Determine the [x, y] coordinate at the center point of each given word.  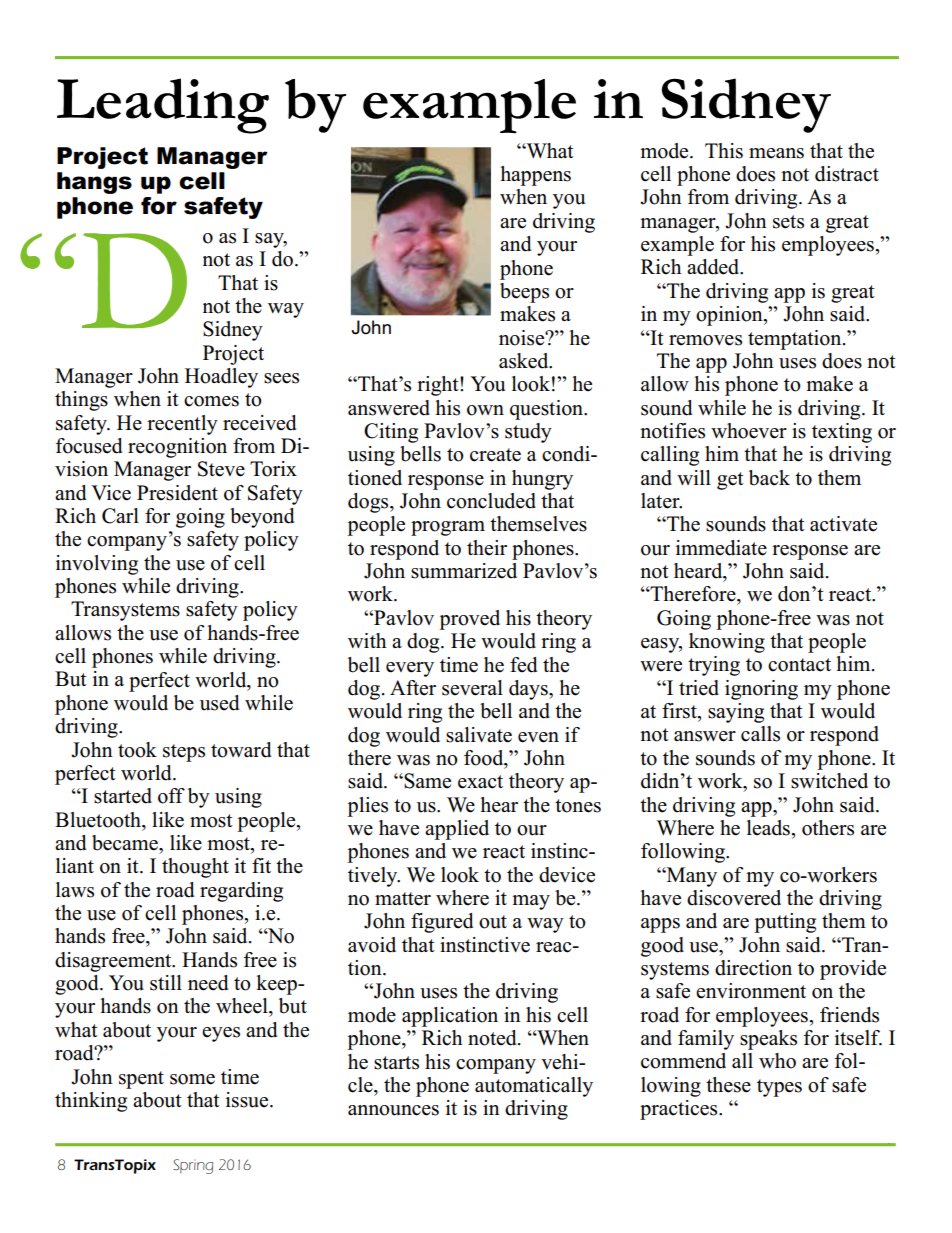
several [472, 688]
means [776, 153]
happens [535, 176]
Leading [163, 106]
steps [184, 753]
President [177, 493]
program [448, 528]
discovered [734, 898]
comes [211, 401]
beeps [524, 293]
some [192, 1079]
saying [736, 713]
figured [442, 923]
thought [195, 868]
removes [705, 340]
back [769, 478]
